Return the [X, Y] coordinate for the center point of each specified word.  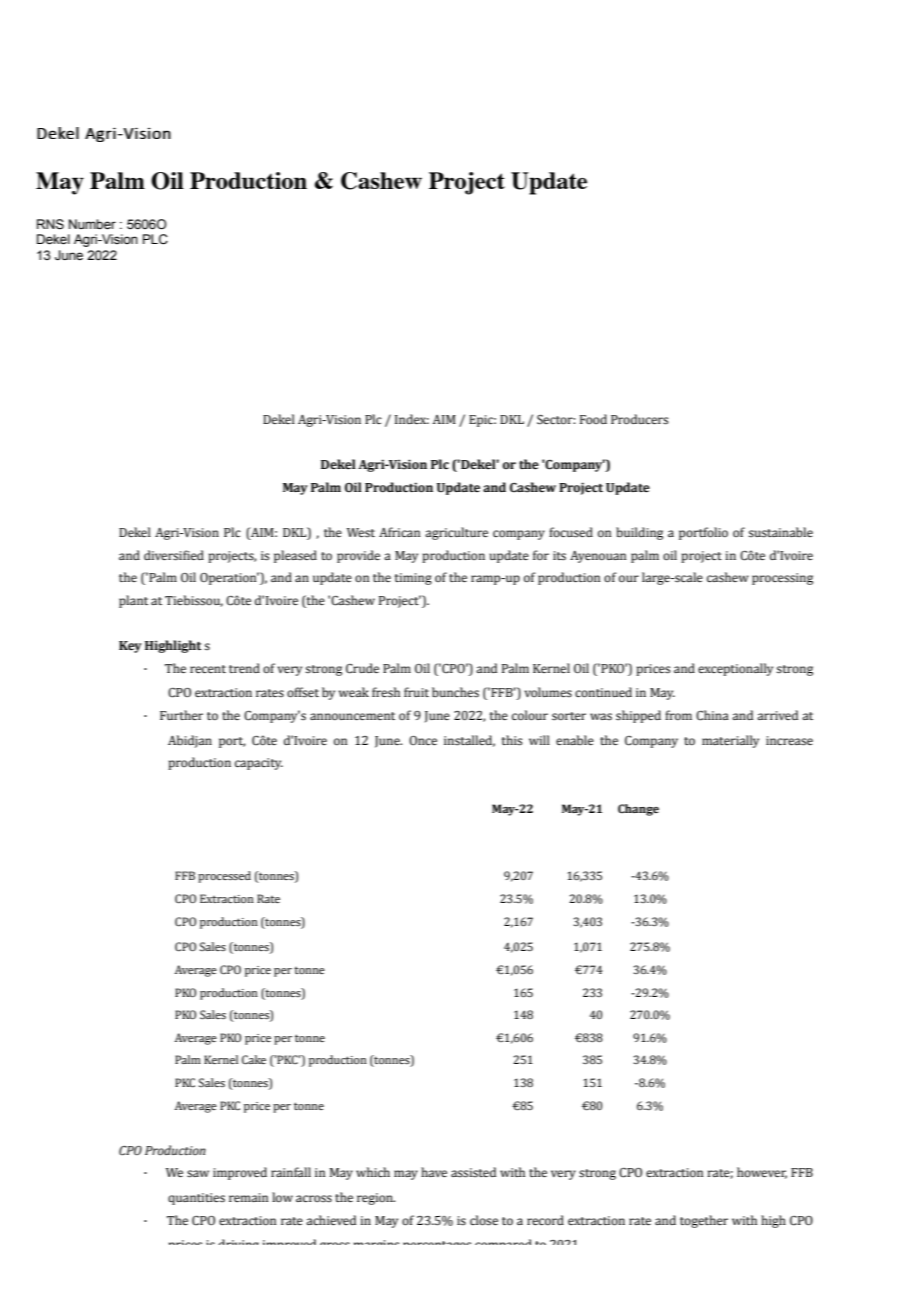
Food [593, 419]
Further [181, 715]
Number [92, 224]
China [712, 715]
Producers [639, 419]
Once [423, 740]
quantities [196, 1199]
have [434, 1172]
